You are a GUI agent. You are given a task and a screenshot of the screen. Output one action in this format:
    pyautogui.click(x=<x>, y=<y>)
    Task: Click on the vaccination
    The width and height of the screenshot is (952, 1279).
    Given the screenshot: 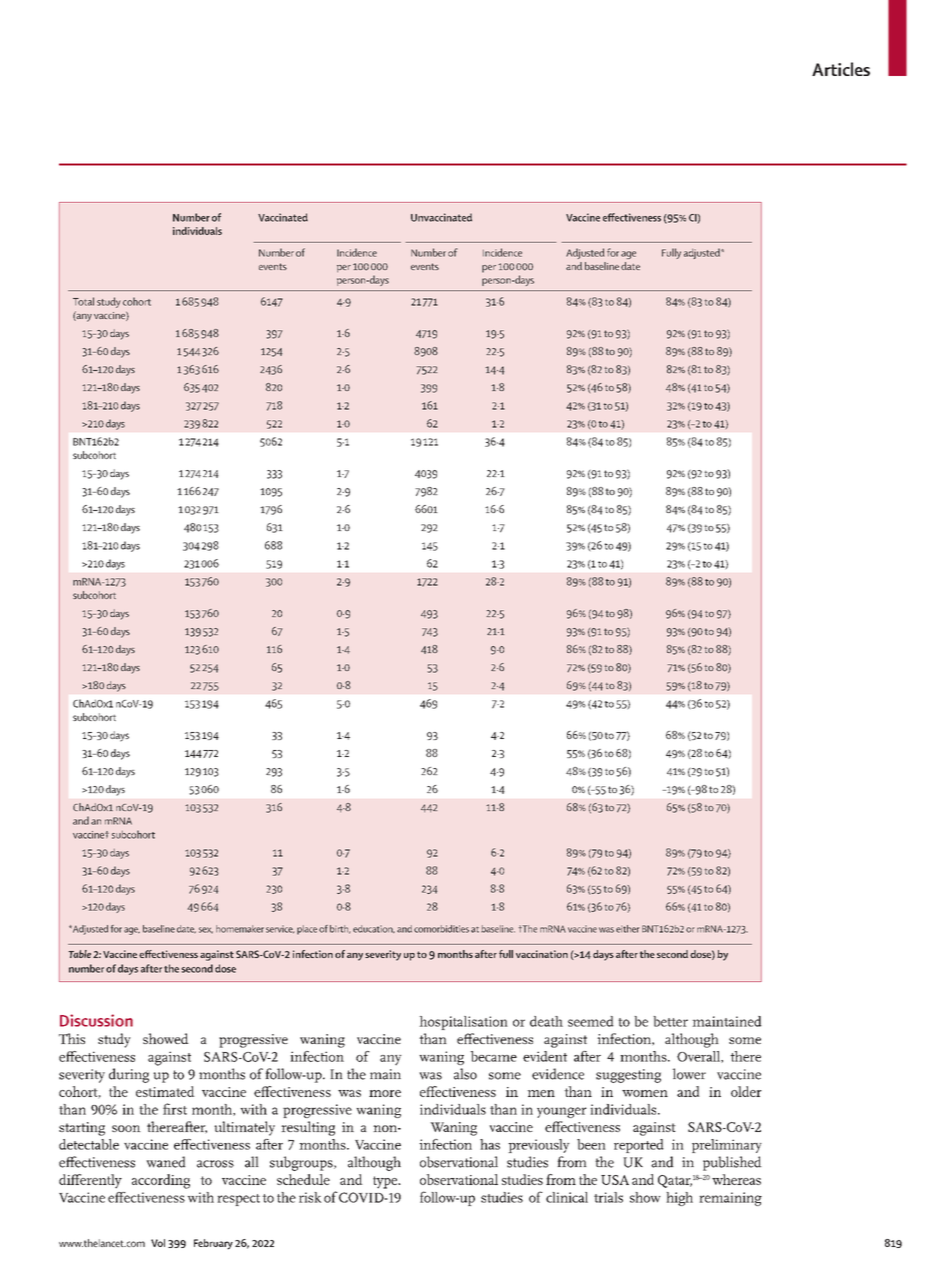 What is the action you would take?
    pyautogui.click(x=542, y=954)
